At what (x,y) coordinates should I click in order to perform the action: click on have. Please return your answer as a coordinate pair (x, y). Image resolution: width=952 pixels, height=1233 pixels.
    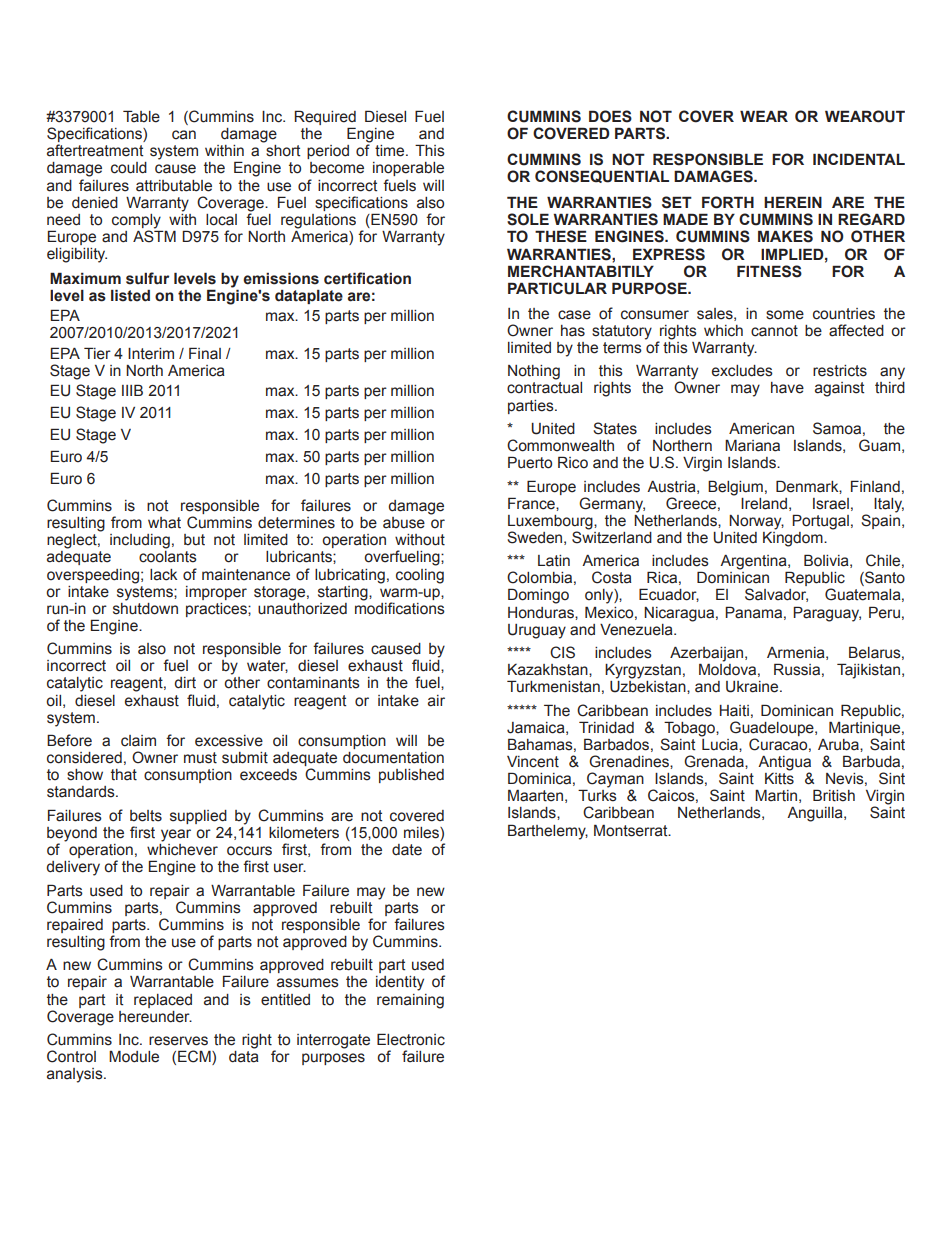
    Looking at the image, I should click on (787, 388).
